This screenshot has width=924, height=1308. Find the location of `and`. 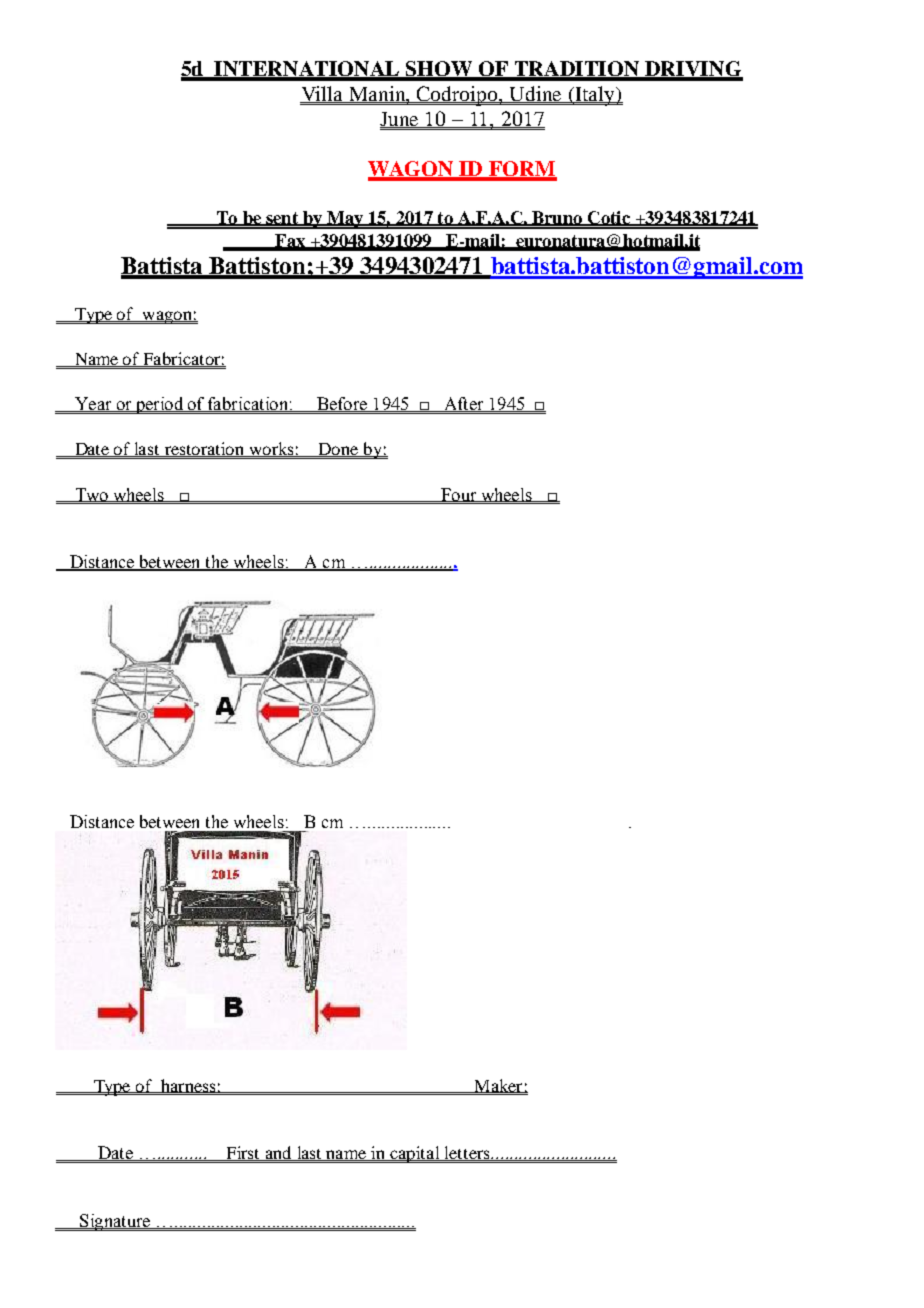

and is located at coordinates (278, 1153).
